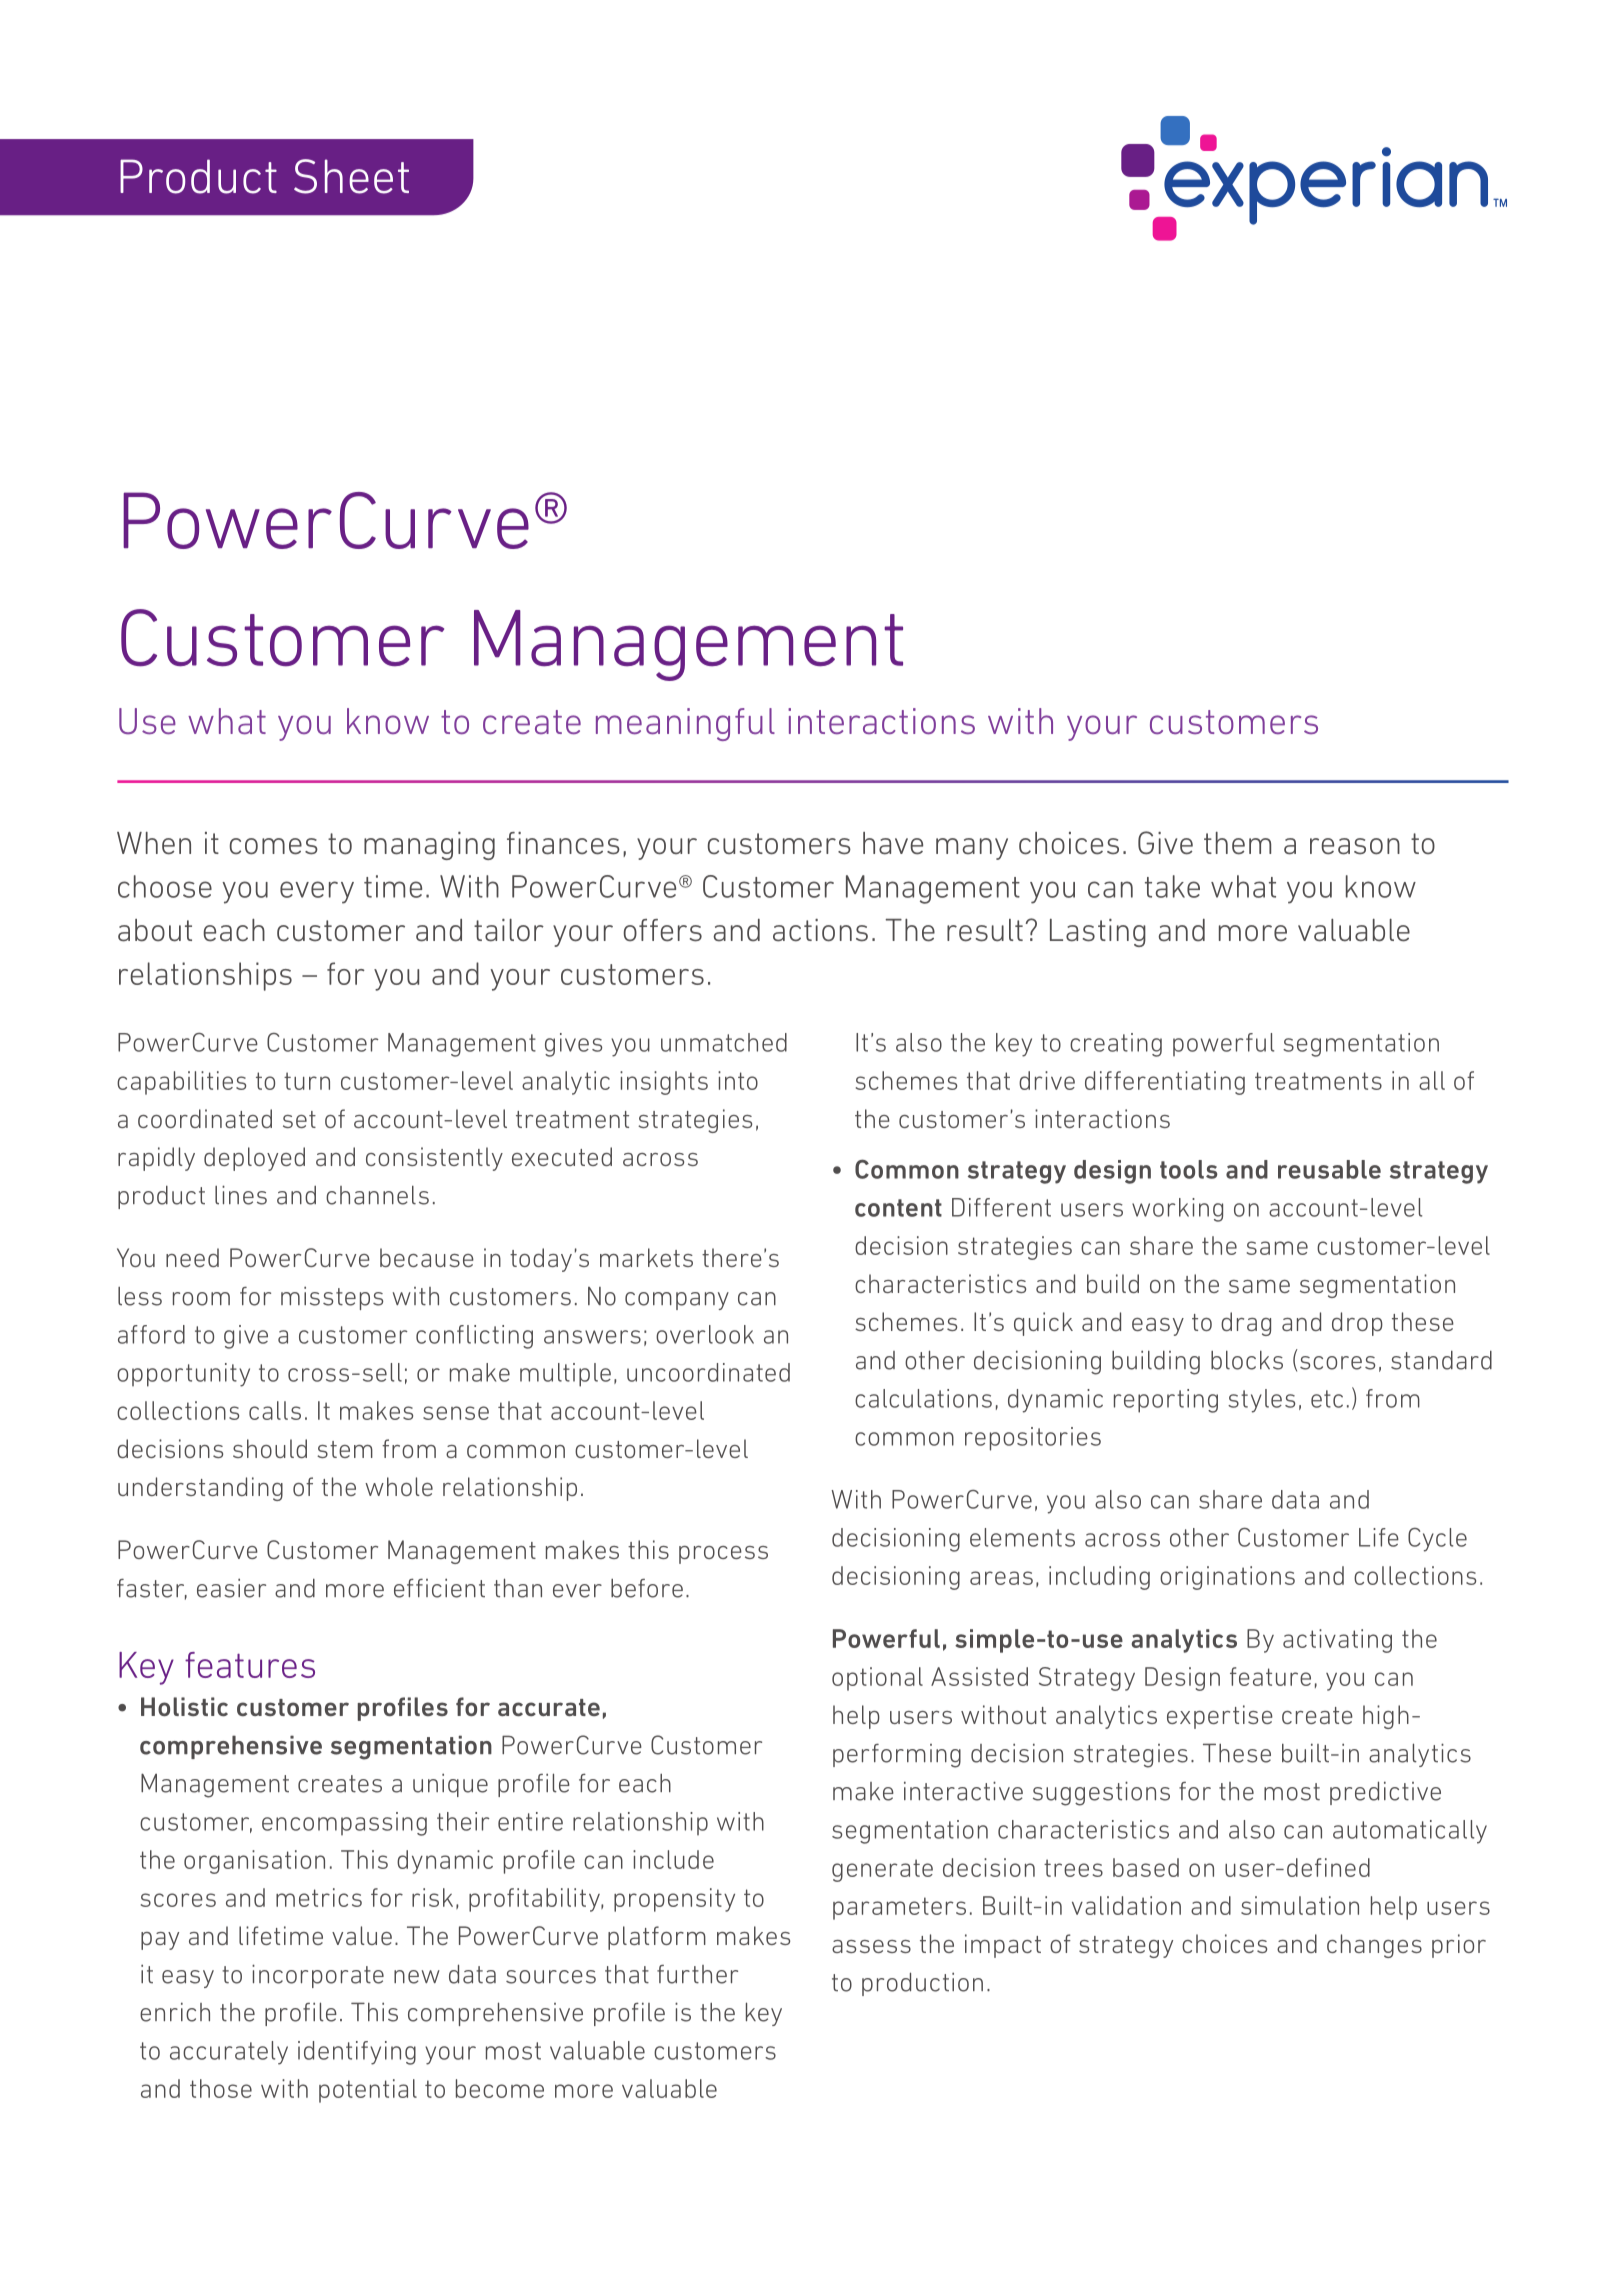 Image resolution: width=1623 pixels, height=2295 pixels. What do you see at coordinates (893, 843) in the document?
I see `have` at bounding box center [893, 843].
